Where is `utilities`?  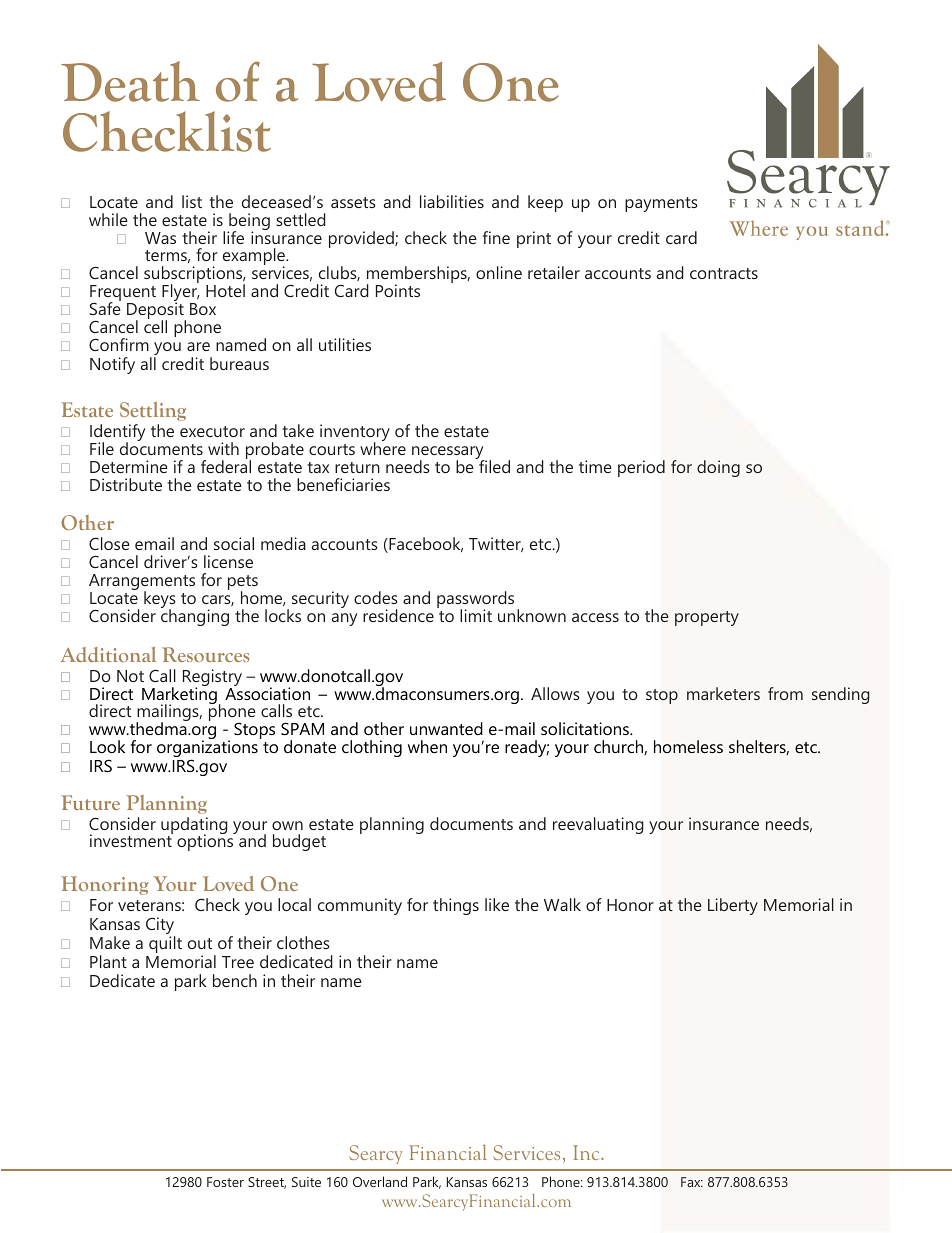
utilities is located at coordinates (345, 344).
